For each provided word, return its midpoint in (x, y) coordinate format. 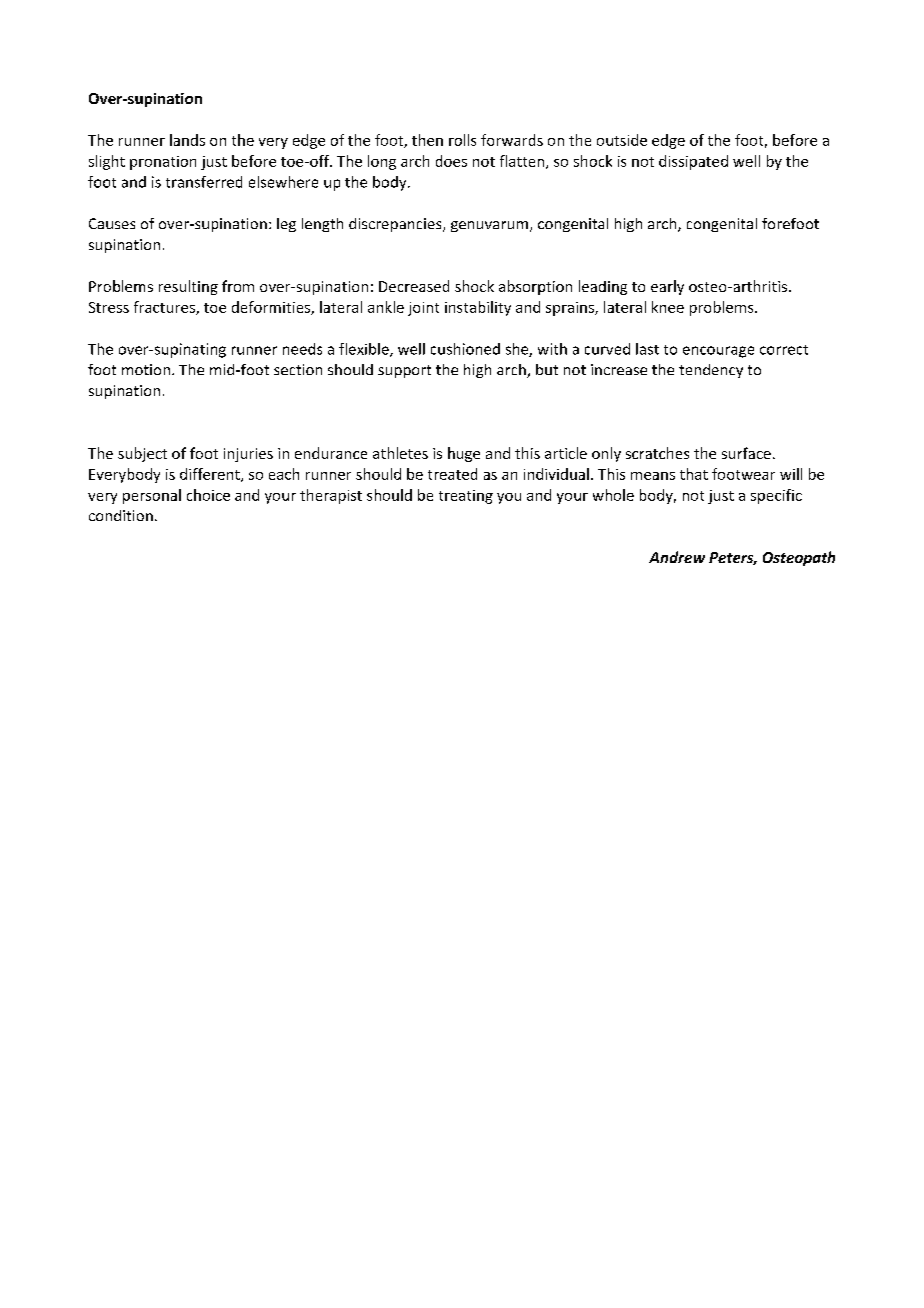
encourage (718, 352)
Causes (112, 223)
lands (187, 140)
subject (142, 454)
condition (121, 515)
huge (464, 454)
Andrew (677, 557)
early (667, 287)
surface (746, 453)
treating (466, 497)
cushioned (465, 349)
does (451, 161)
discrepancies (396, 225)
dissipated (693, 162)
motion (146, 369)
